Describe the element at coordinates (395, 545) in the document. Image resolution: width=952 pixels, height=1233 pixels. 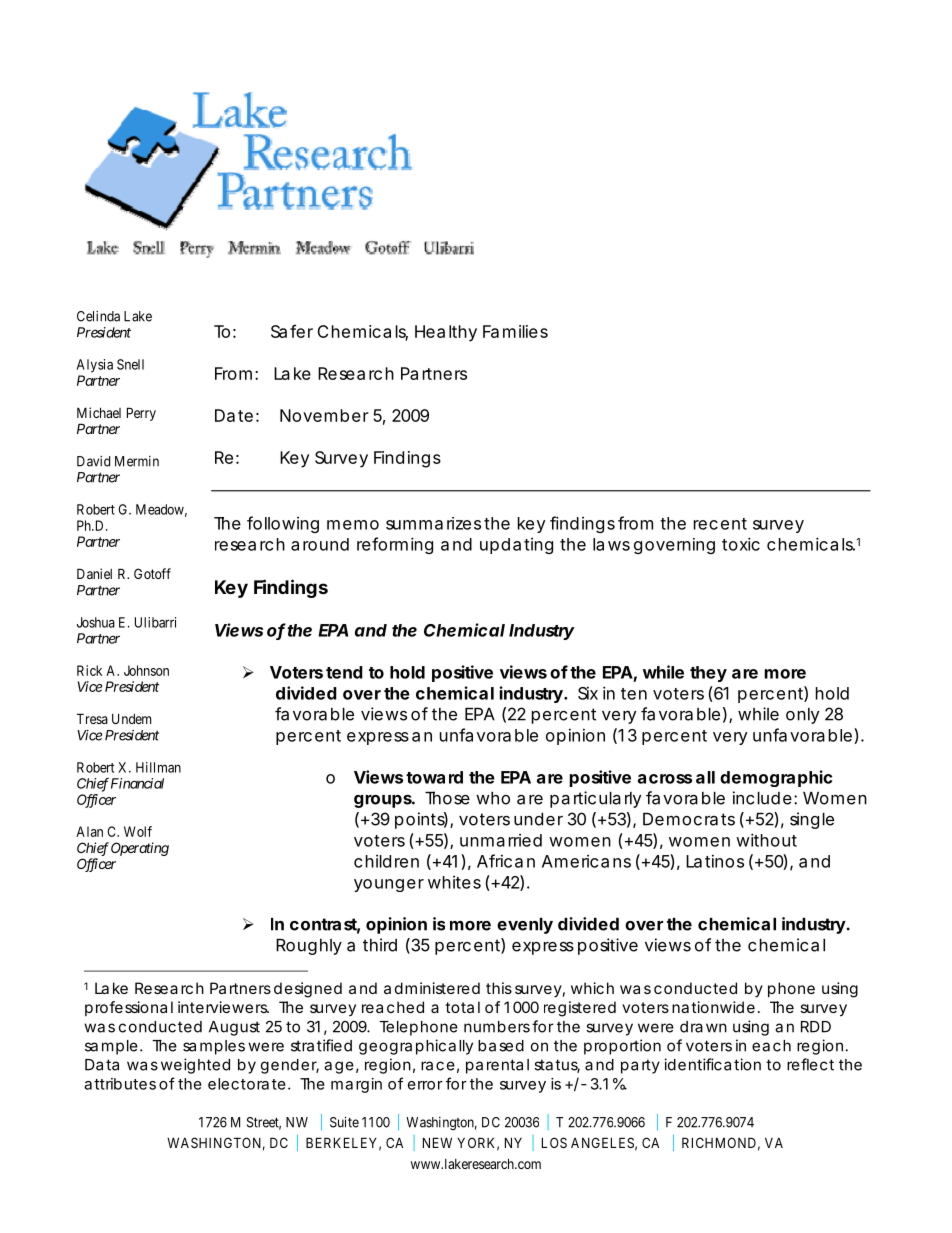
I see `reforming` at that location.
